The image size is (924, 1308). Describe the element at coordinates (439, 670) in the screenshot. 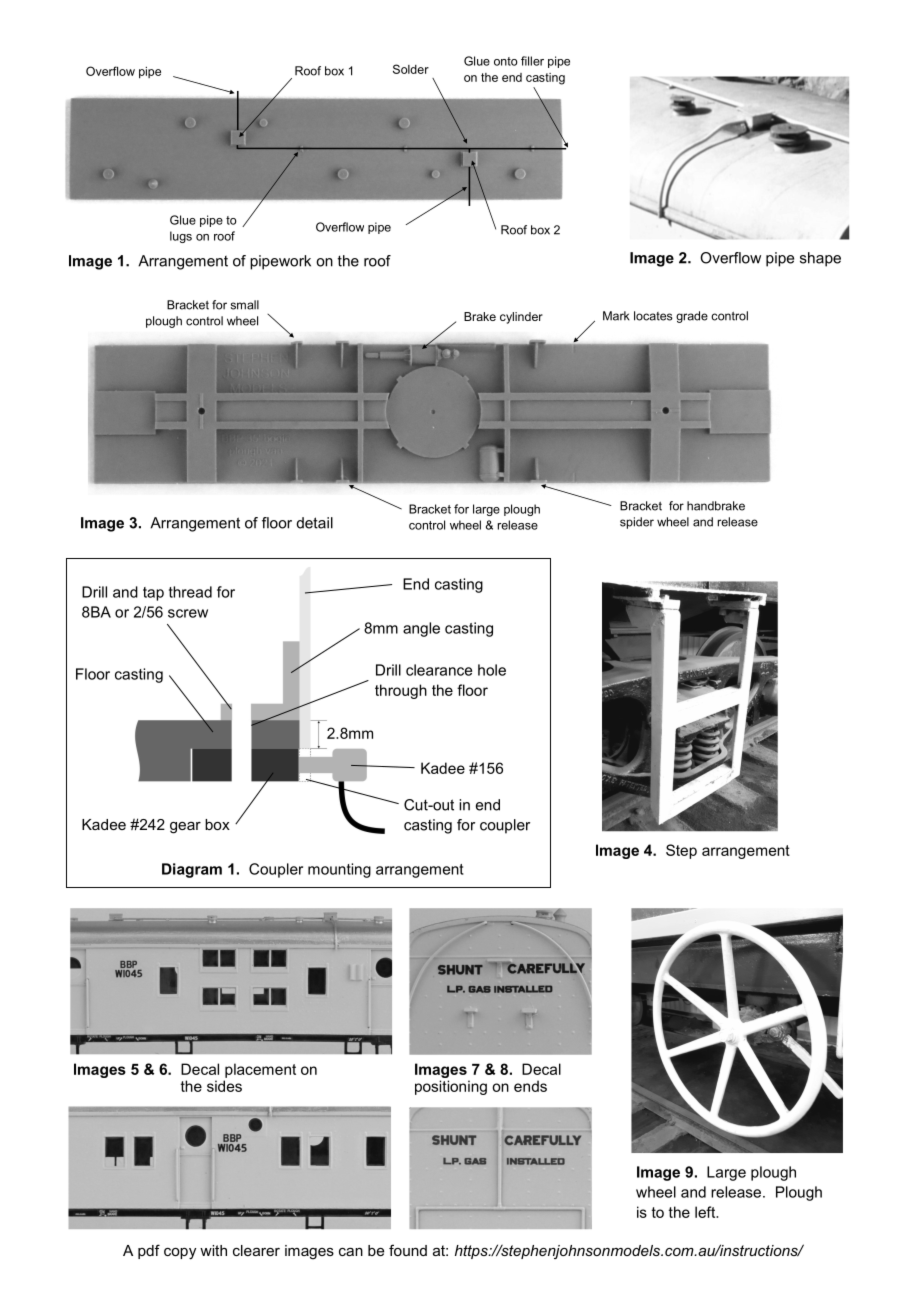

I see `clearance` at that location.
